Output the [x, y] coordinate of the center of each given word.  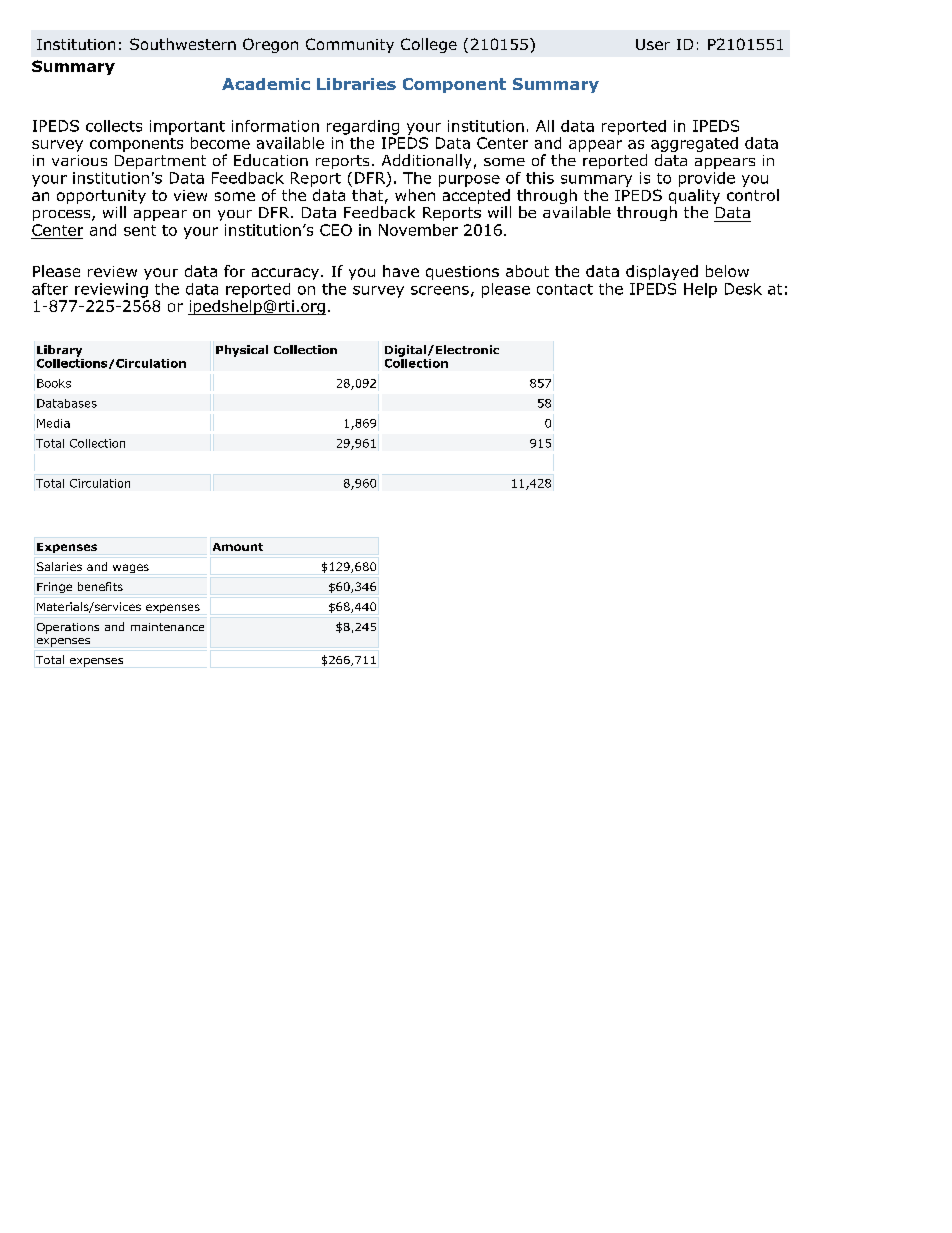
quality [694, 196]
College [429, 45]
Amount [238, 547]
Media [53, 423]
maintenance [167, 627]
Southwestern [183, 44]
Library [59, 351]
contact [565, 289]
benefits [100, 586]
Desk [743, 289]
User [653, 44]
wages [131, 568]
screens [440, 290]
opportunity [101, 198]
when [415, 195]
